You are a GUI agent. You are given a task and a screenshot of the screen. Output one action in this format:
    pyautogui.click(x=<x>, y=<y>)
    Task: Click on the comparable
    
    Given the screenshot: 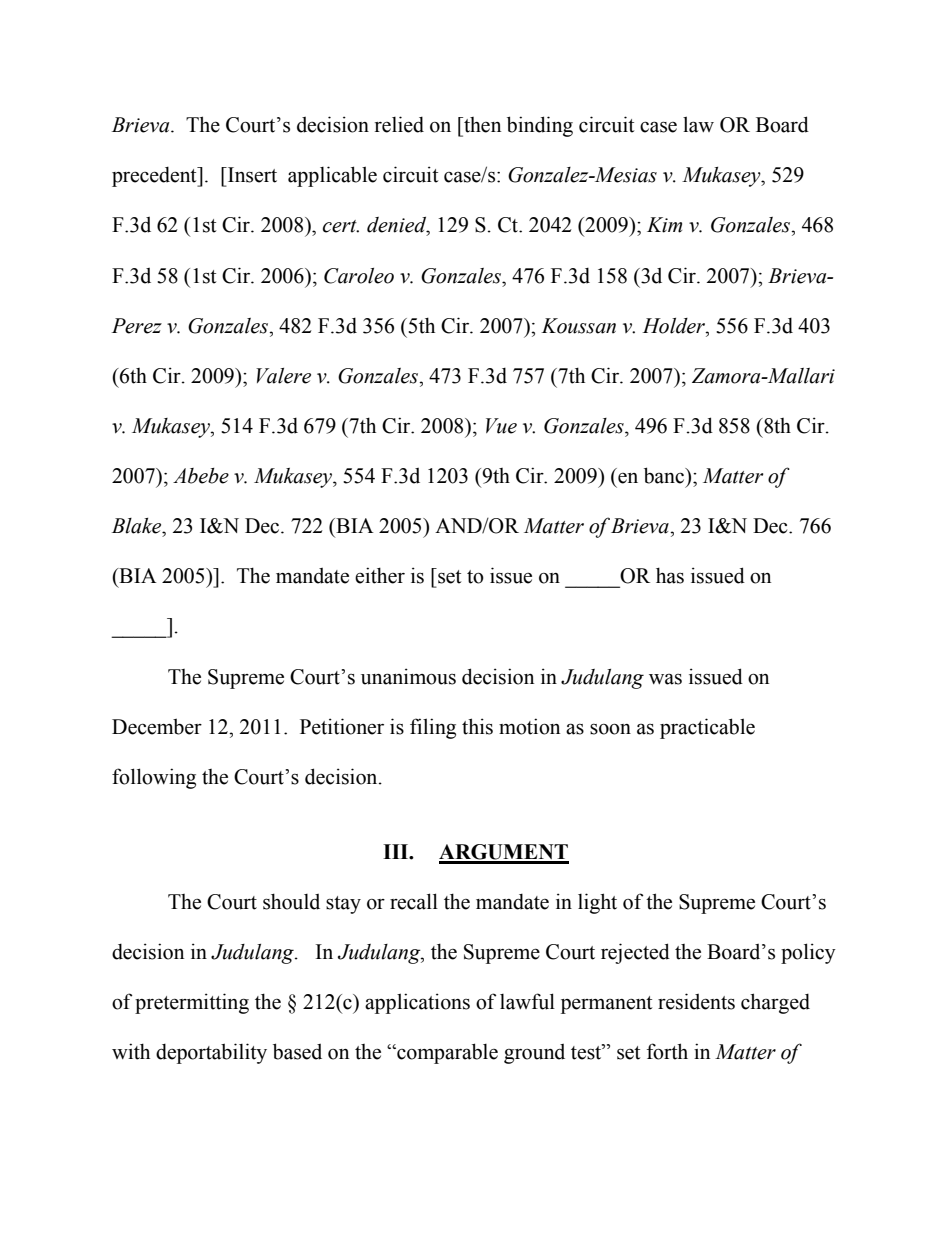 What is the action you would take?
    pyautogui.click(x=446, y=1053)
